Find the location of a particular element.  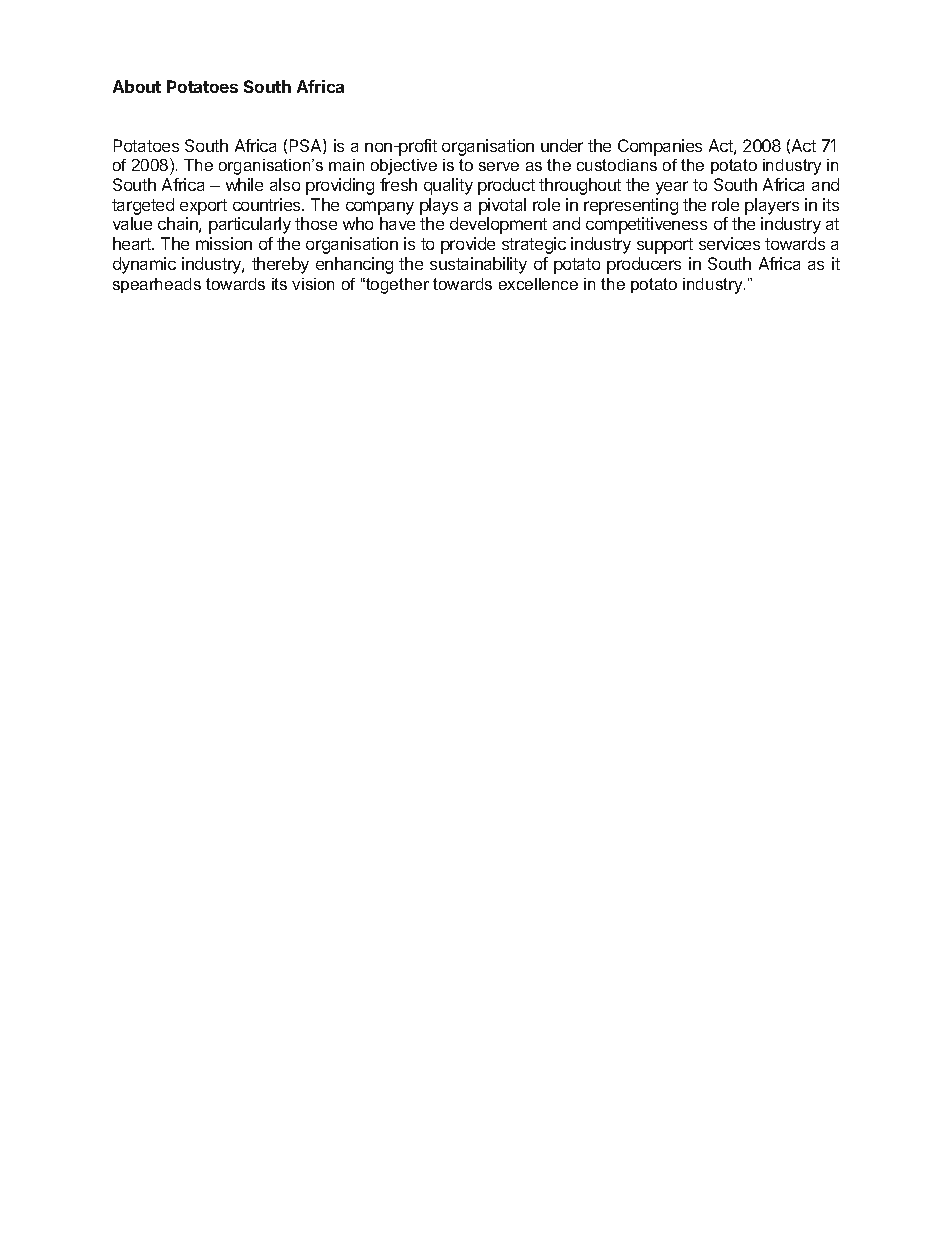

About is located at coordinates (137, 86).
